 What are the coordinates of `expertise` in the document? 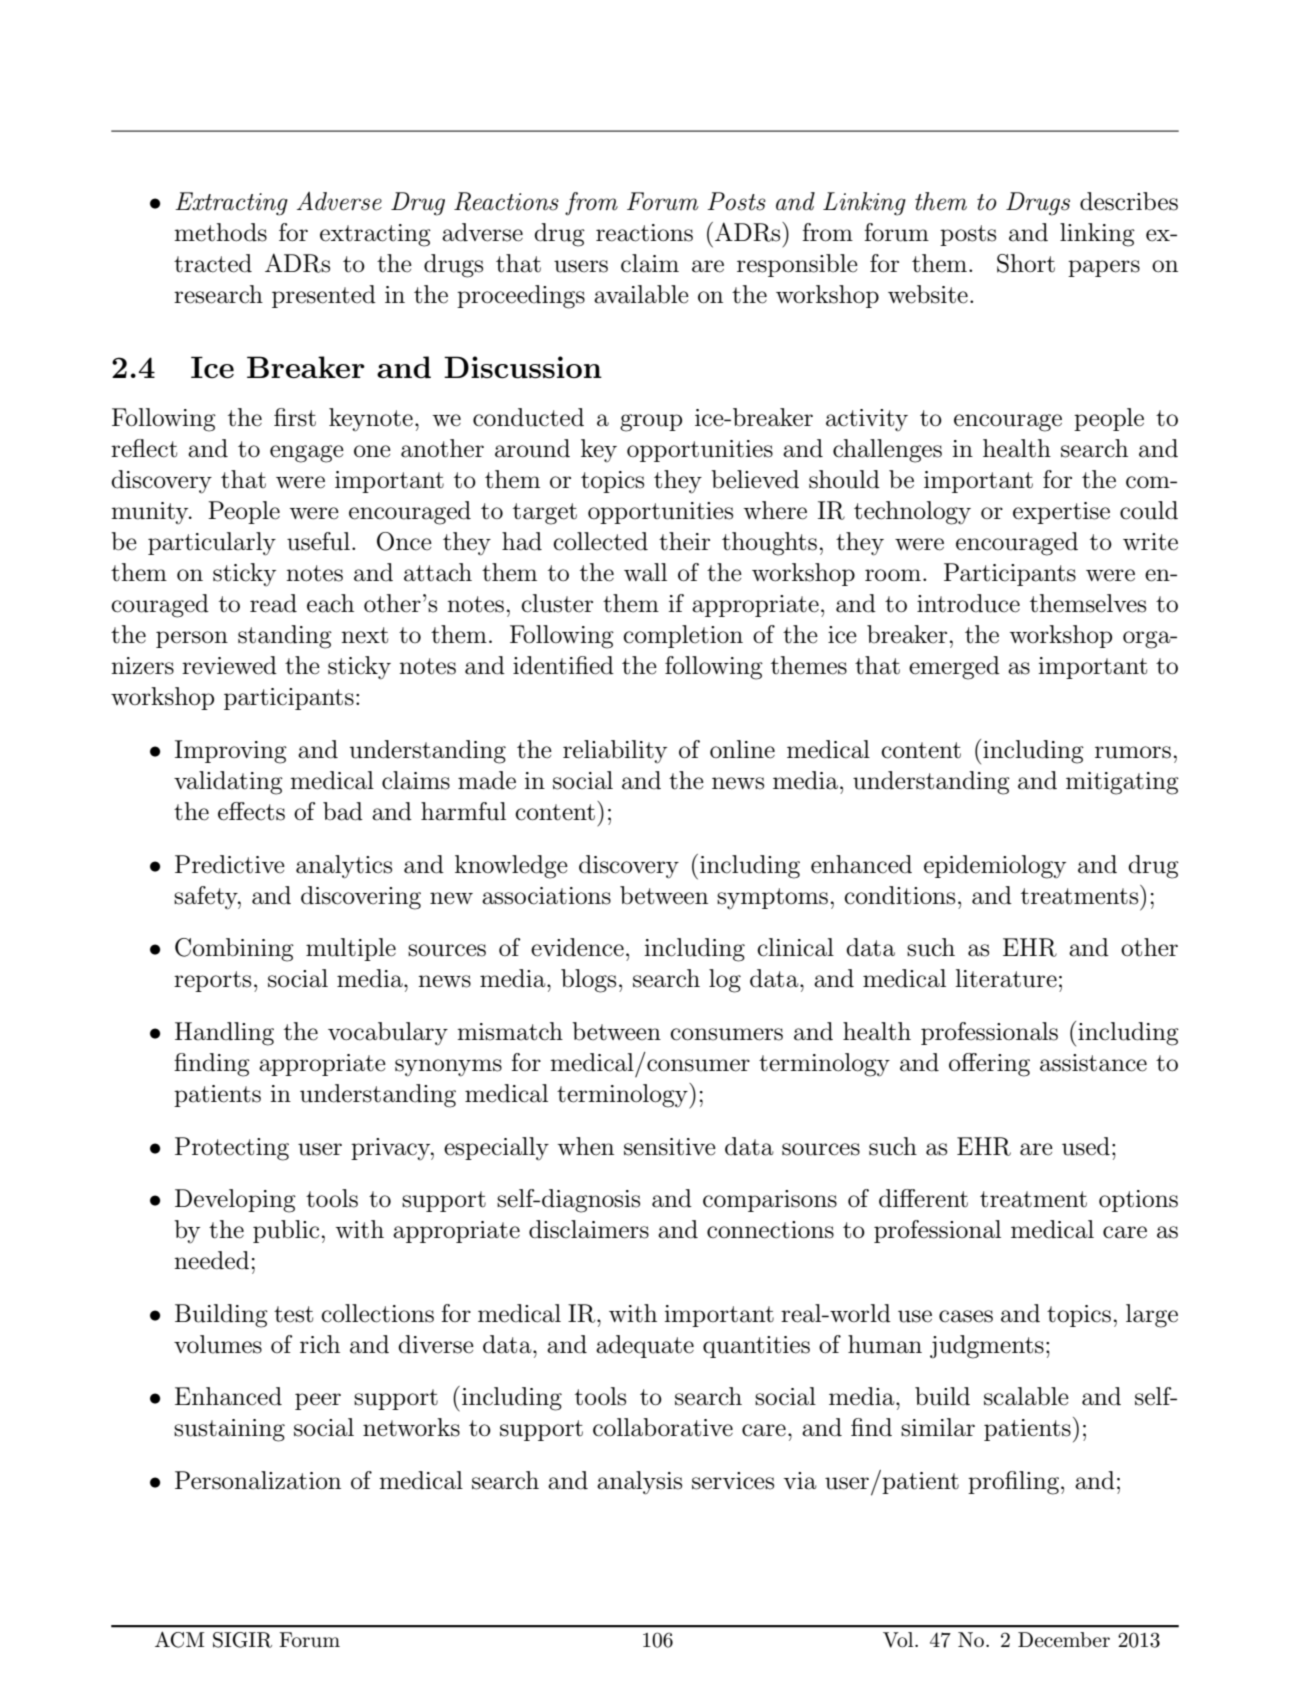 It's located at (1061, 513).
